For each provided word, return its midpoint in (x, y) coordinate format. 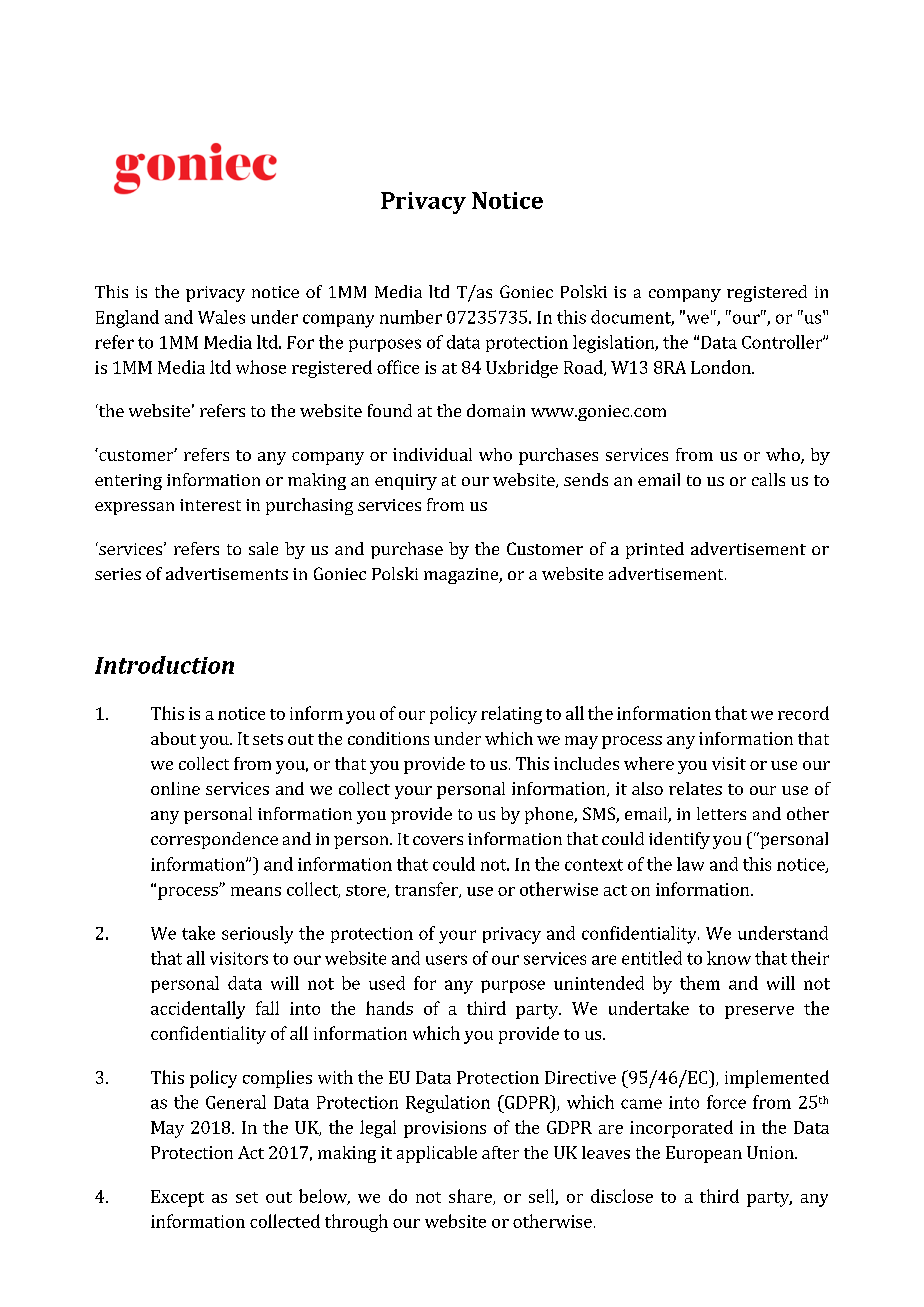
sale (263, 548)
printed (655, 550)
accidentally (198, 1010)
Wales (221, 317)
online (175, 788)
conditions (388, 738)
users (446, 960)
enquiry (406, 482)
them (700, 983)
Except (177, 1198)
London (722, 367)
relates (695, 788)
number (411, 317)
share (471, 1197)
